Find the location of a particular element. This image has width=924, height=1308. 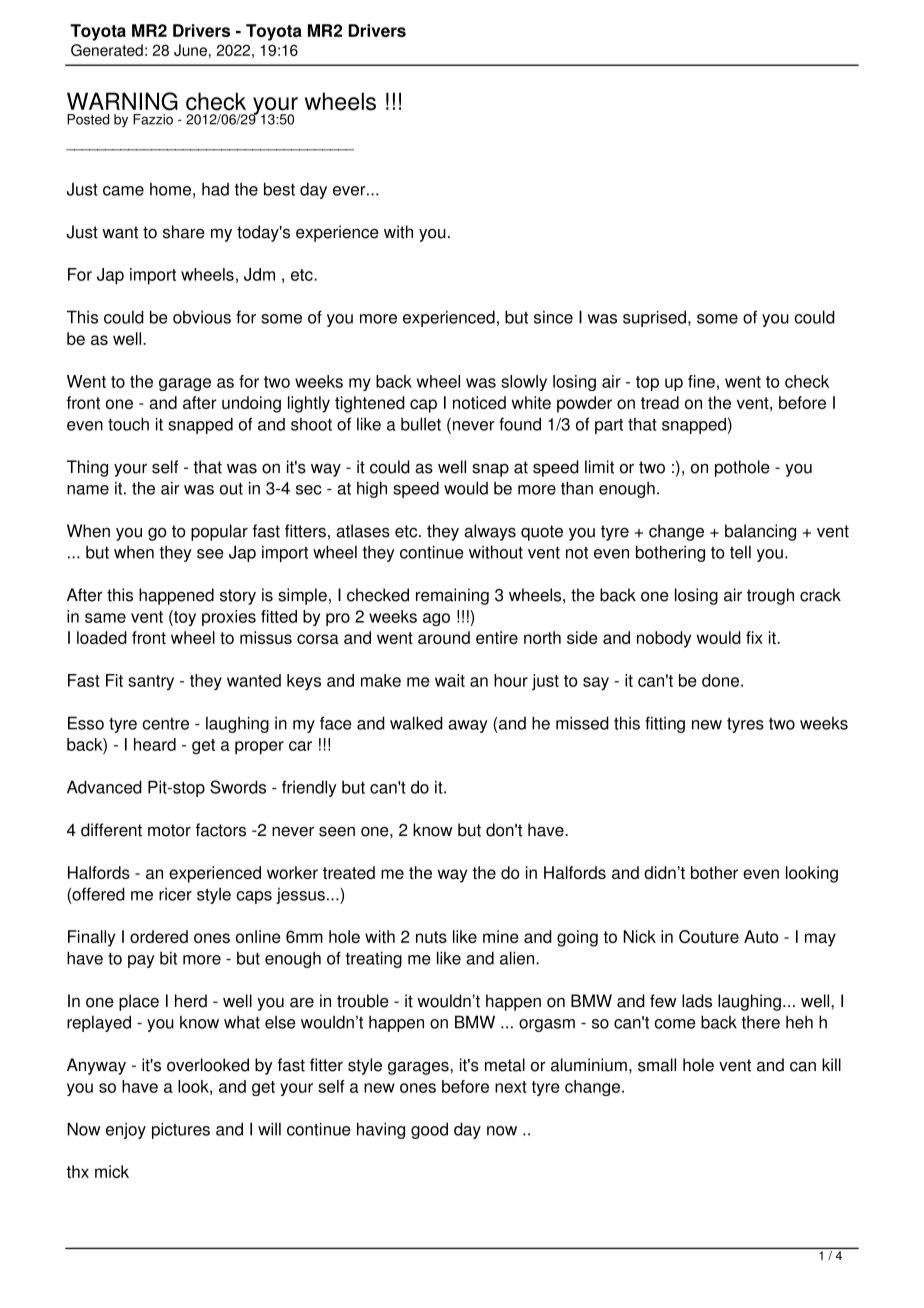

June is located at coordinates (190, 50).
